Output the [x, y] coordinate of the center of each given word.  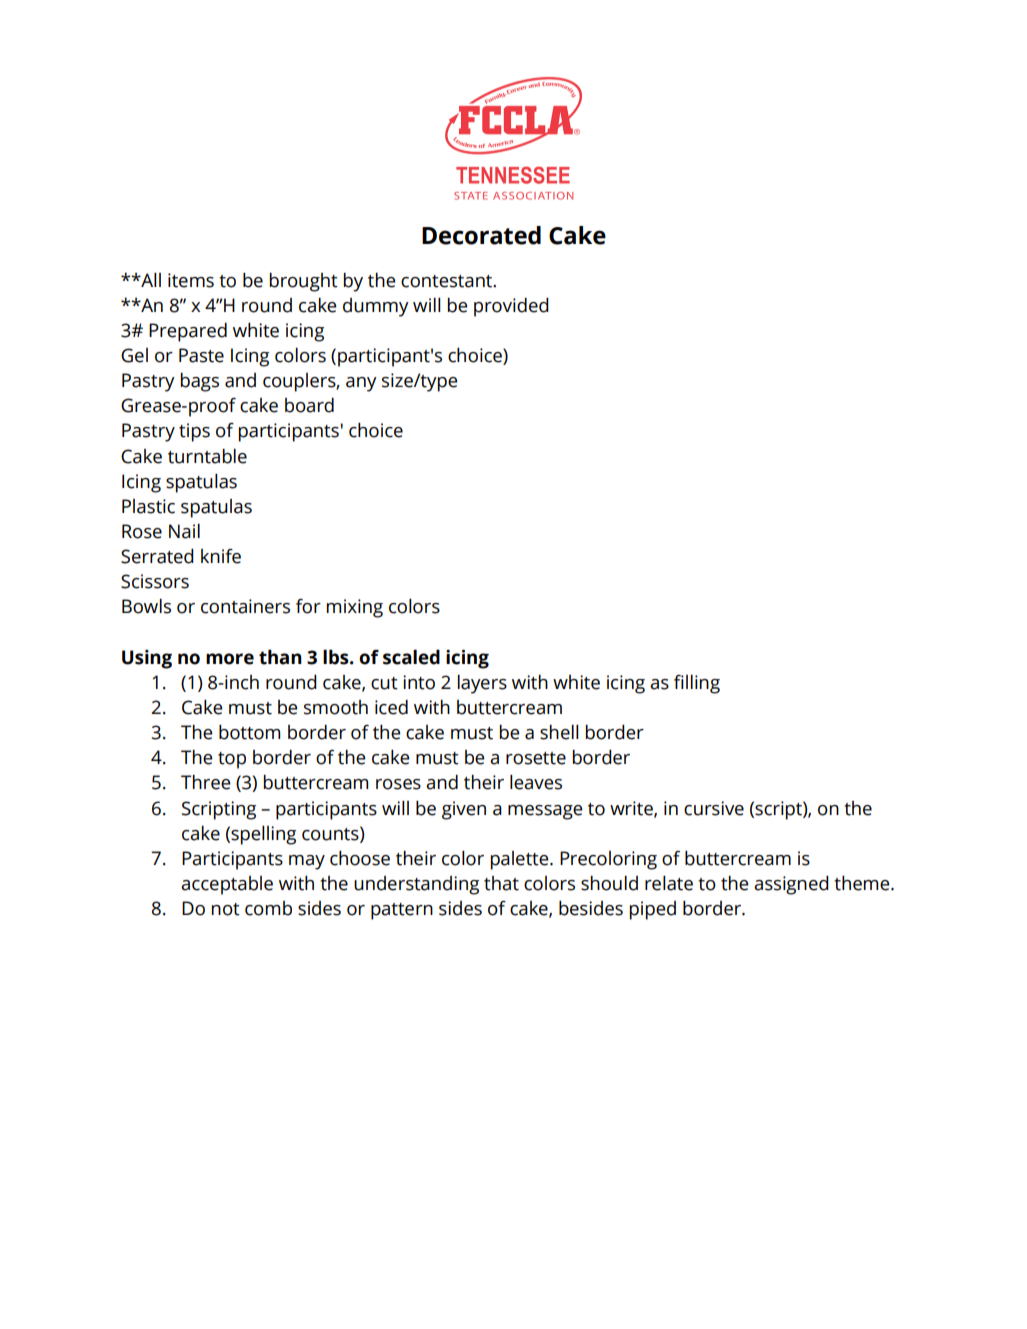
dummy [376, 307]
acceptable [227, 885]
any [361, 384]
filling [697, 684]
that [501, 883]
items [191, 280]
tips [194, 432]
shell [559, 732]
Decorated [481, 235]
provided [511, 307]
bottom [249, 732]
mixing [355, 608]
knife [221, 556]
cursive [714, 808]
